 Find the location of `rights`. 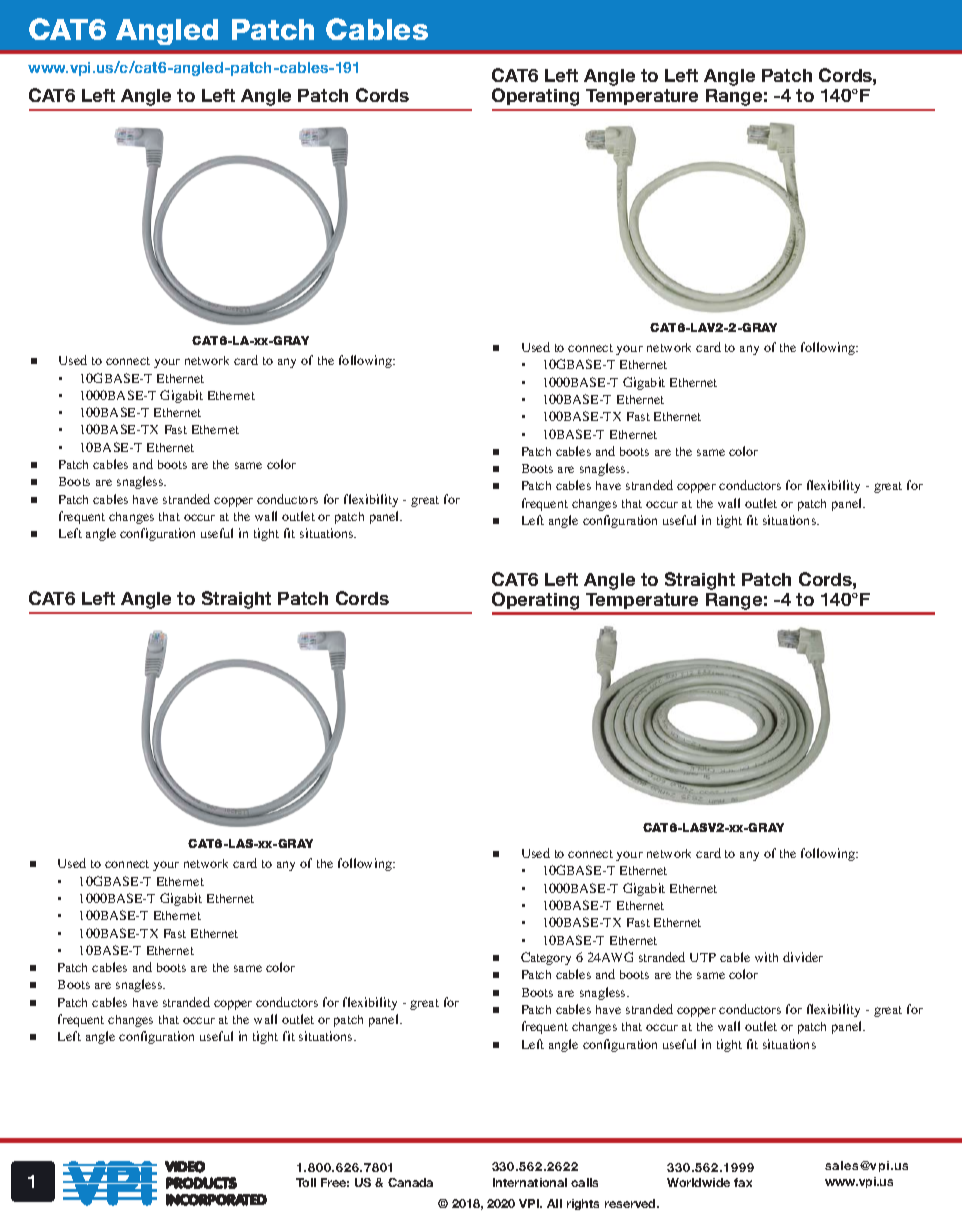

rights is located at coordinates (583, 1204).
